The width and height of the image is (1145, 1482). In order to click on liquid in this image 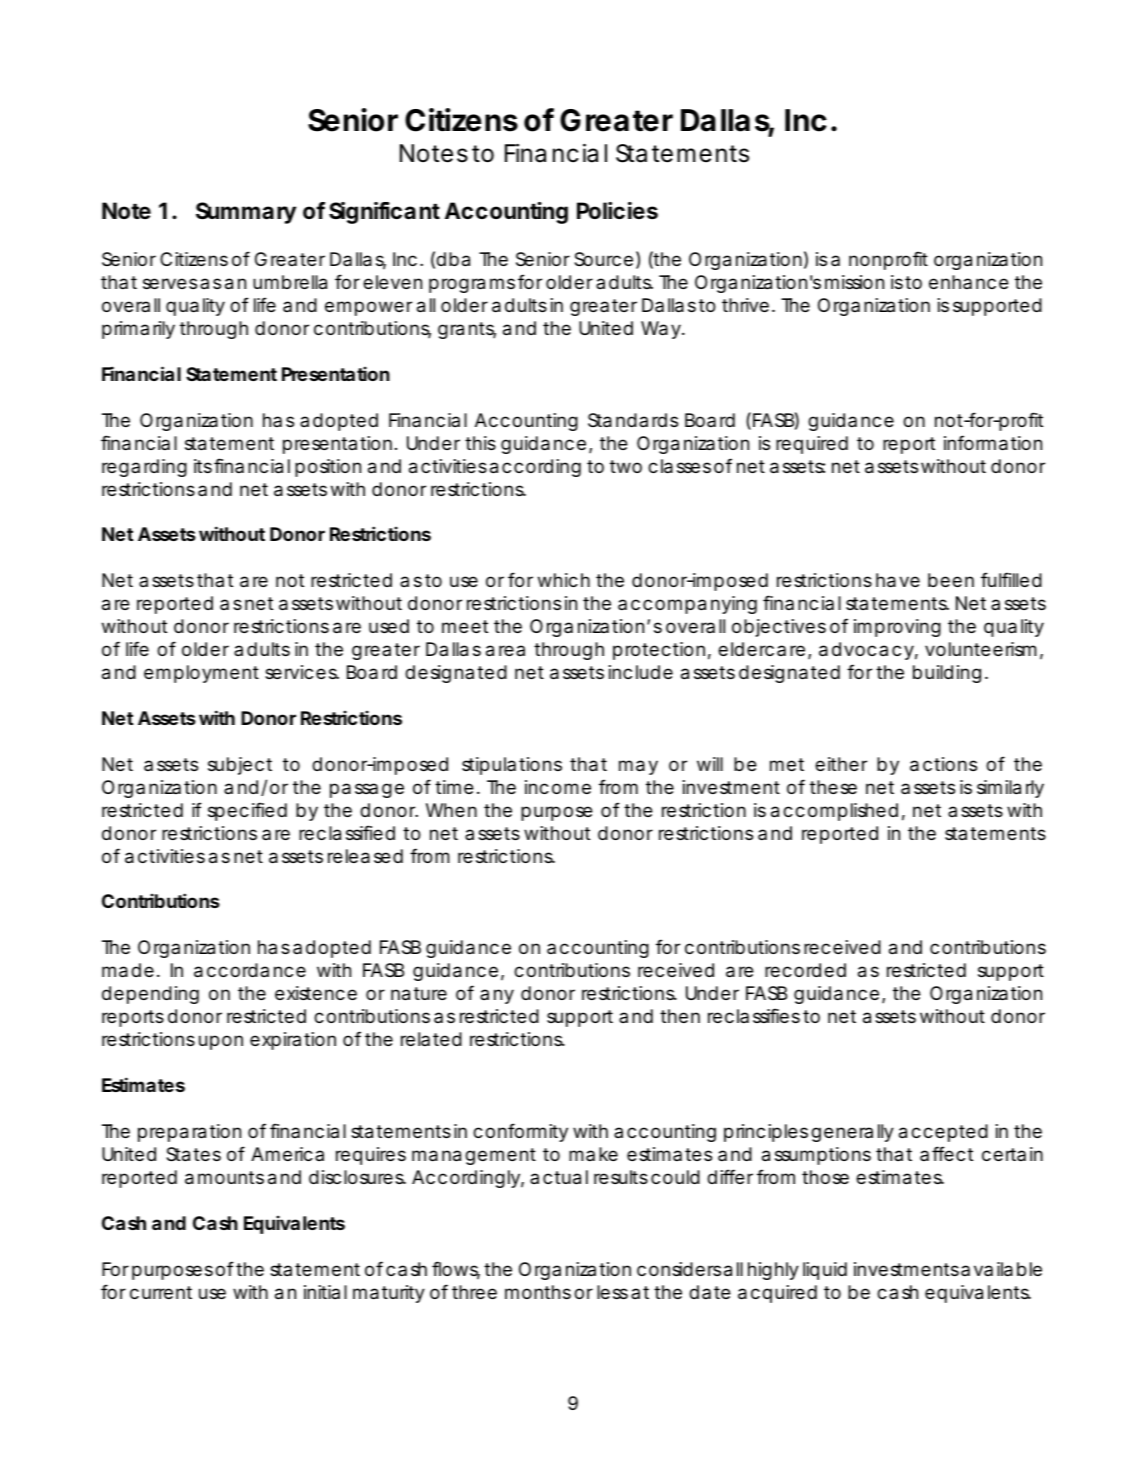, I will do `click(825, 1271)`.
